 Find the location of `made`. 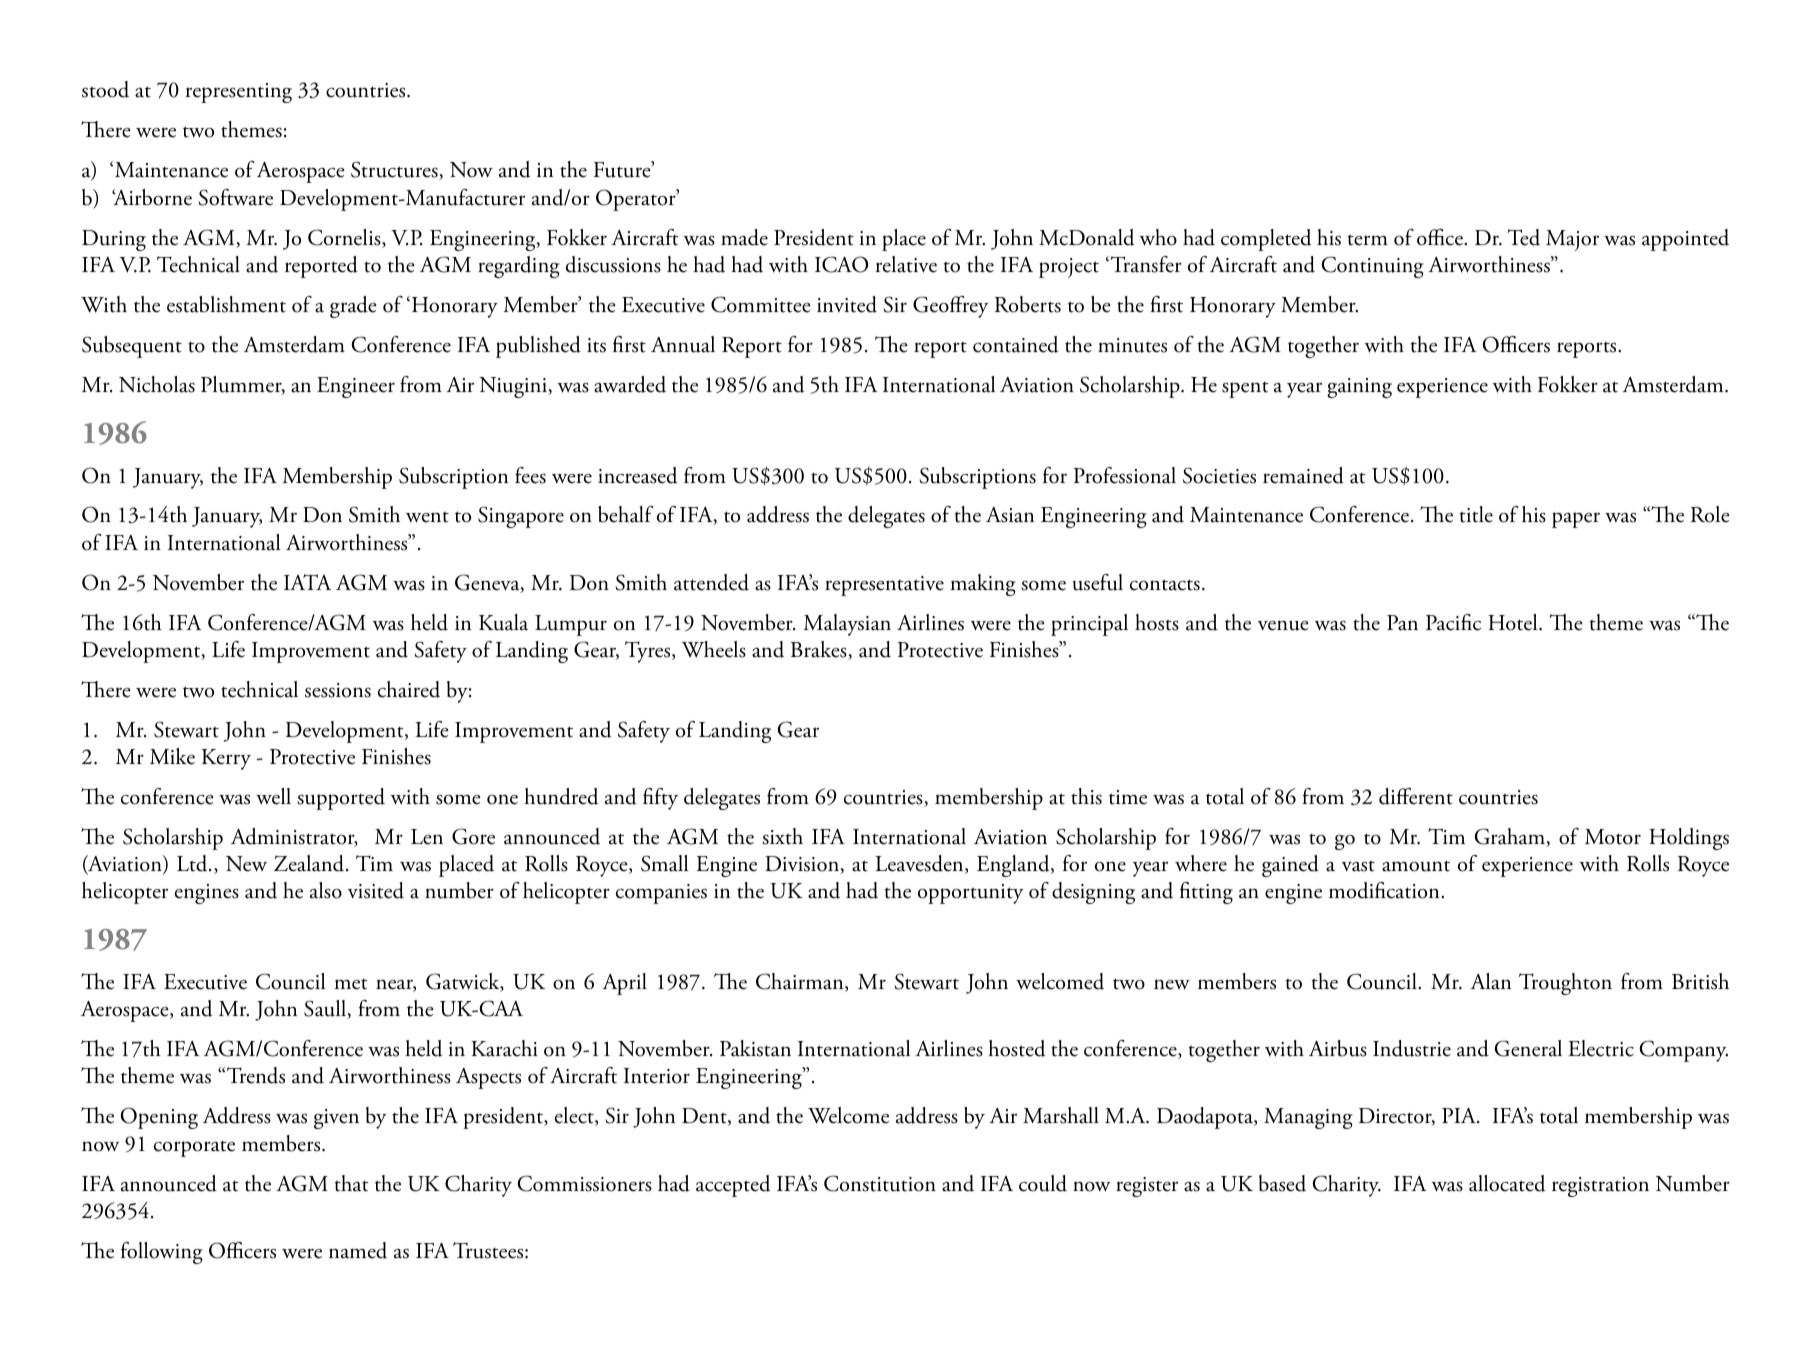

made is located at coordinates (744, 237).
